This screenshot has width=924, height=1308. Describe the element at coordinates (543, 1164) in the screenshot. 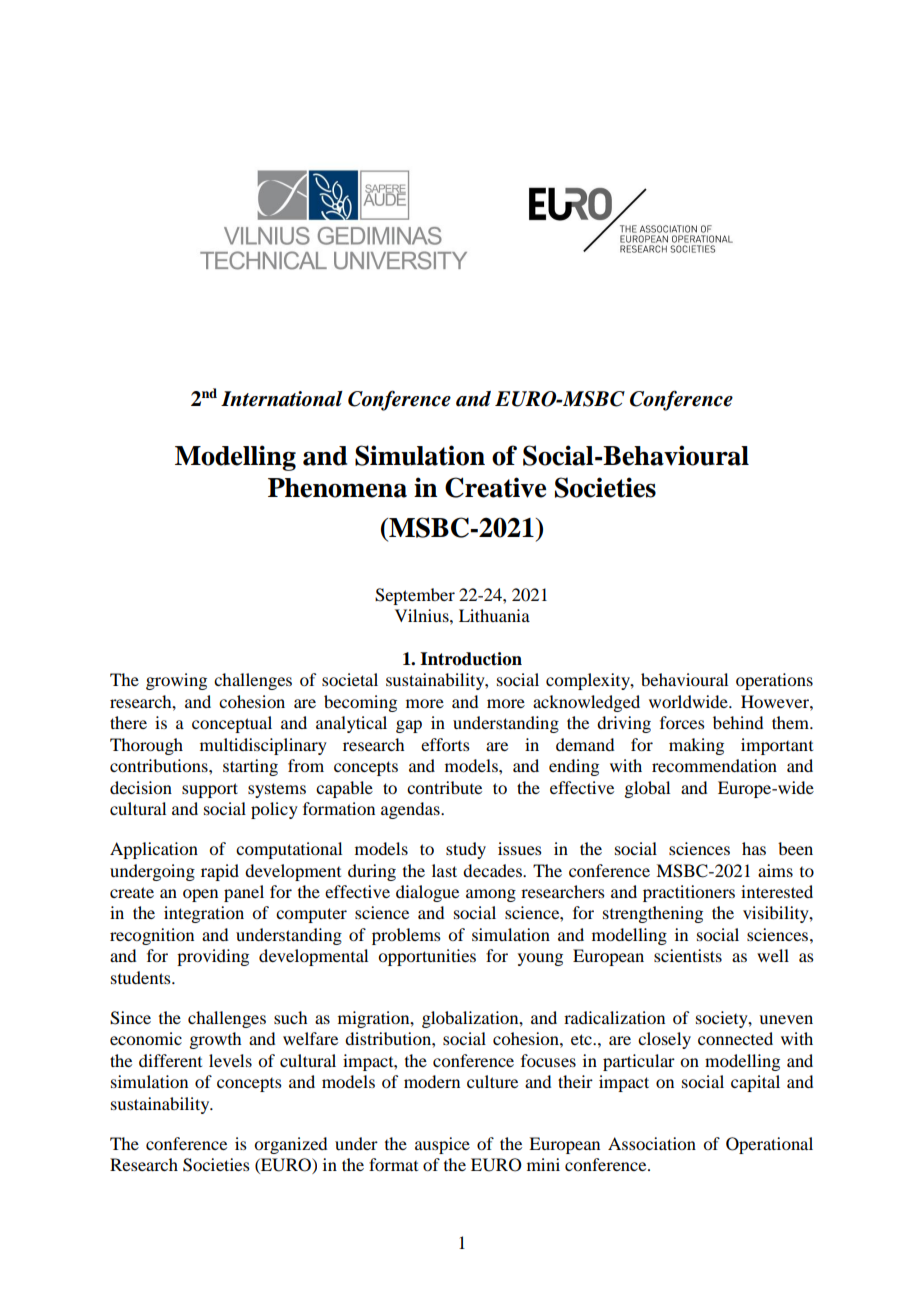

I see `mini` at that location.
